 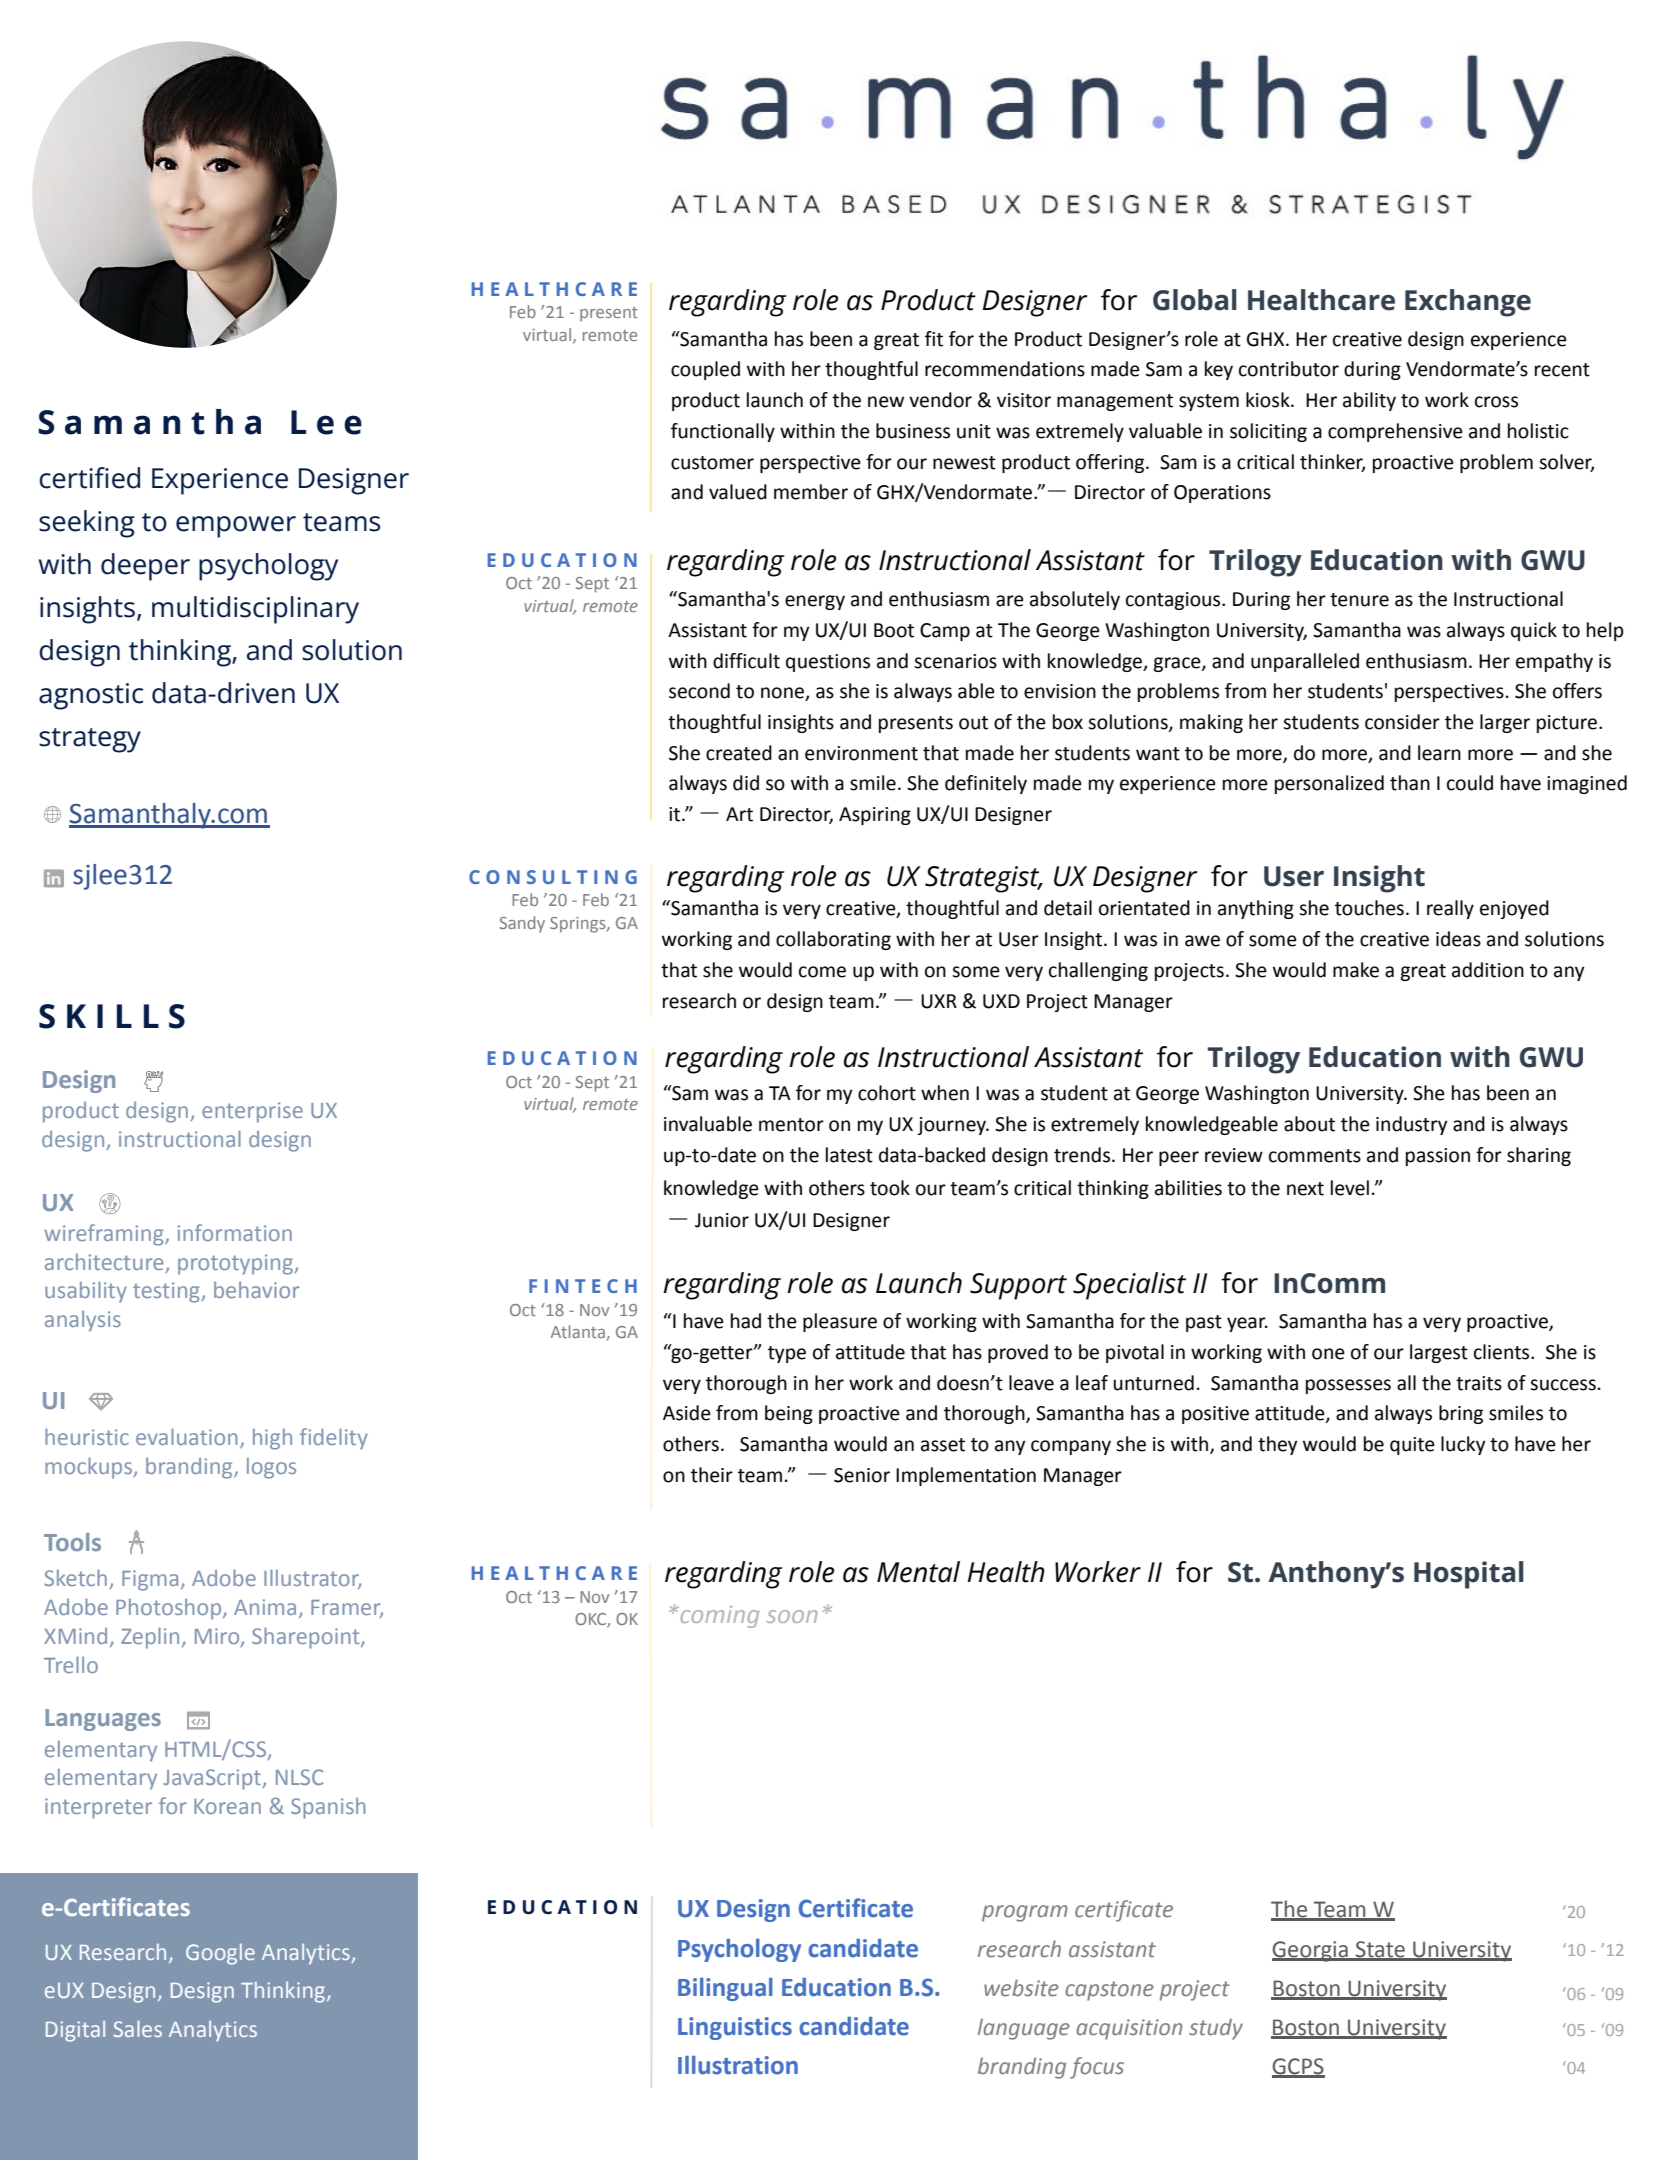 I want to click on Google, so click(x=220, y=1954).
